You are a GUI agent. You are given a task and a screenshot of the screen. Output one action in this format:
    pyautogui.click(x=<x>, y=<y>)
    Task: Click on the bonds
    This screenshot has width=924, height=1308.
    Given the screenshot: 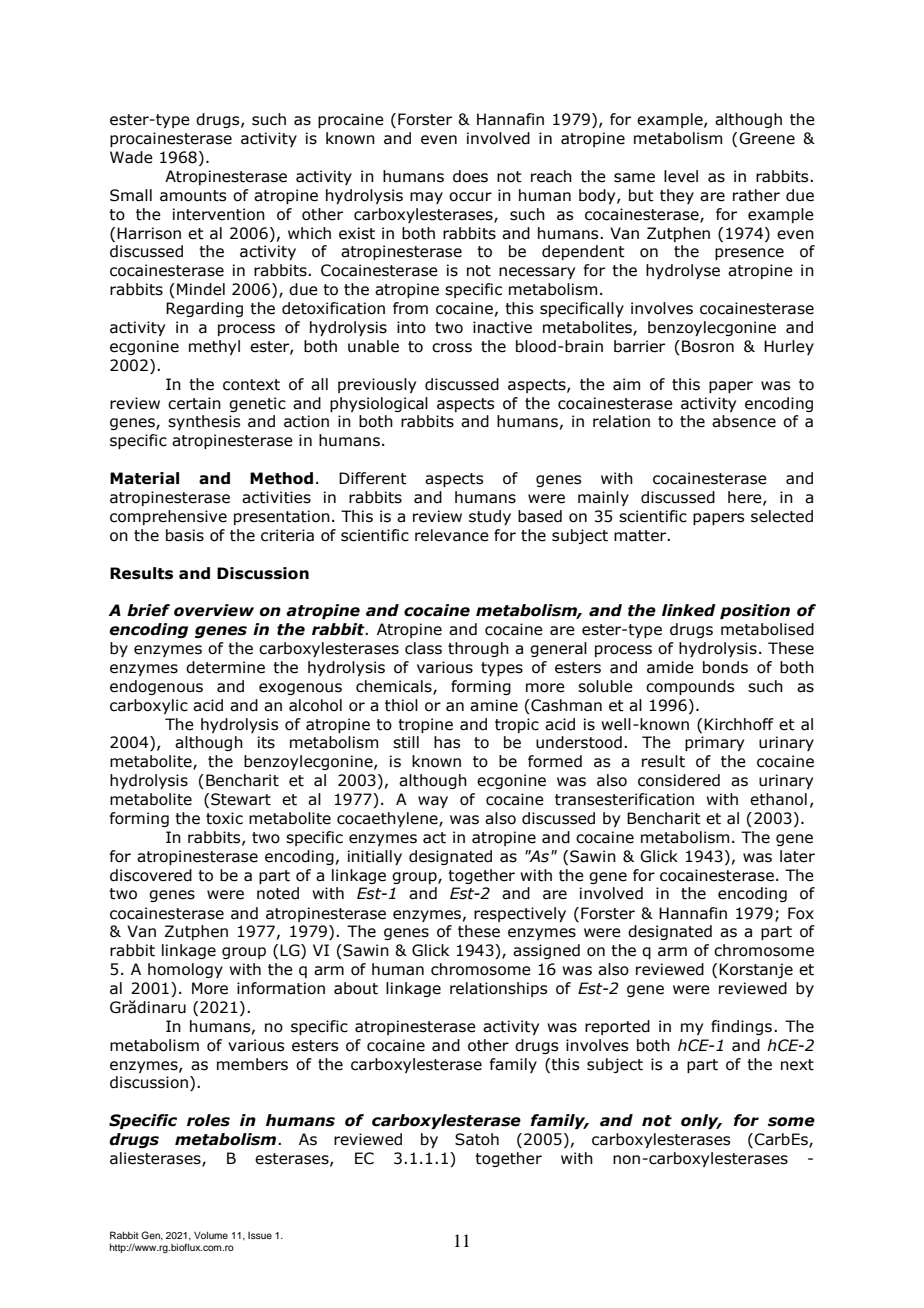 What is the action you would take?
    pyautogui.click(x=725, y=667)
